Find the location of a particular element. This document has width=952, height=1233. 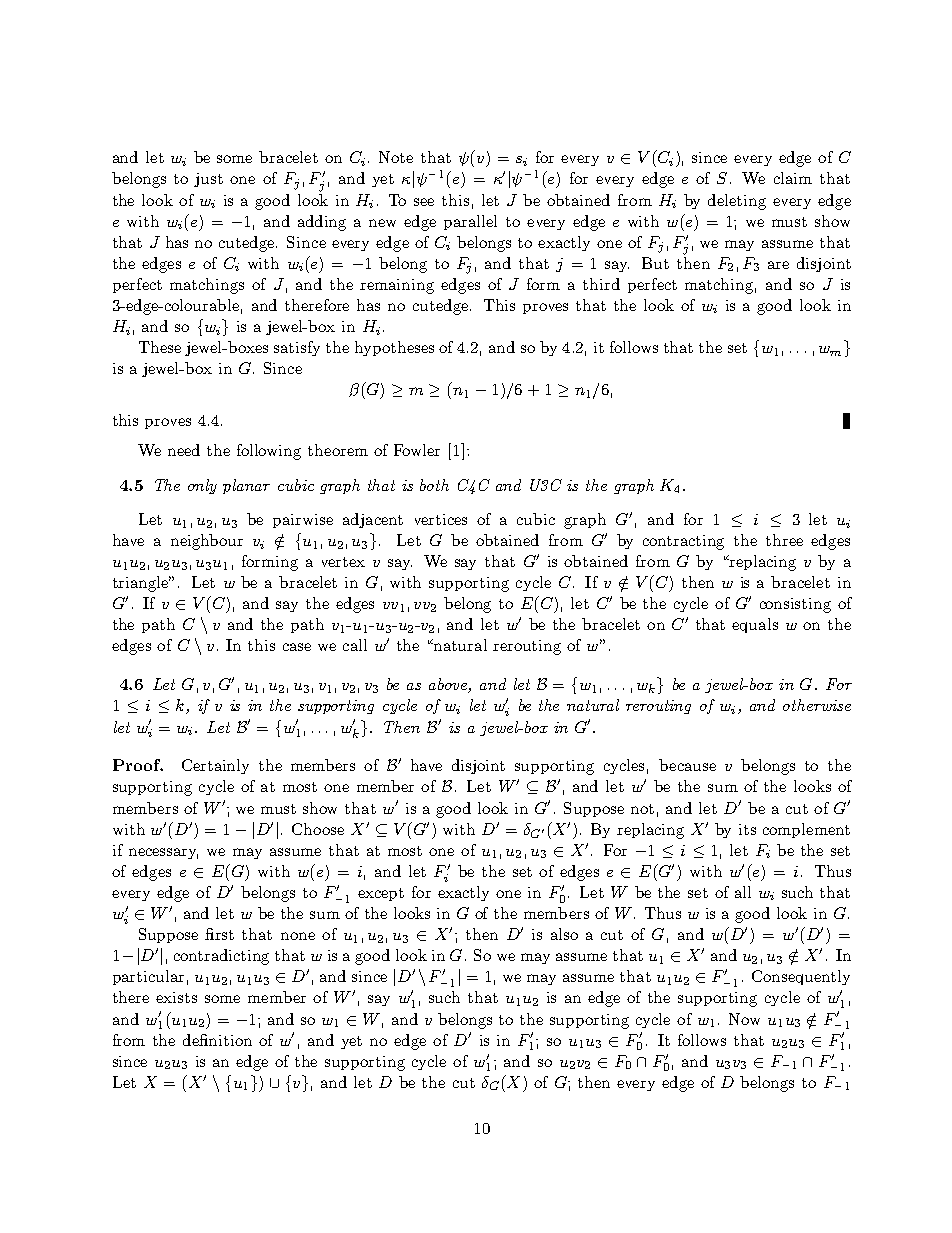

equals is located at coordinates (755, 625).
